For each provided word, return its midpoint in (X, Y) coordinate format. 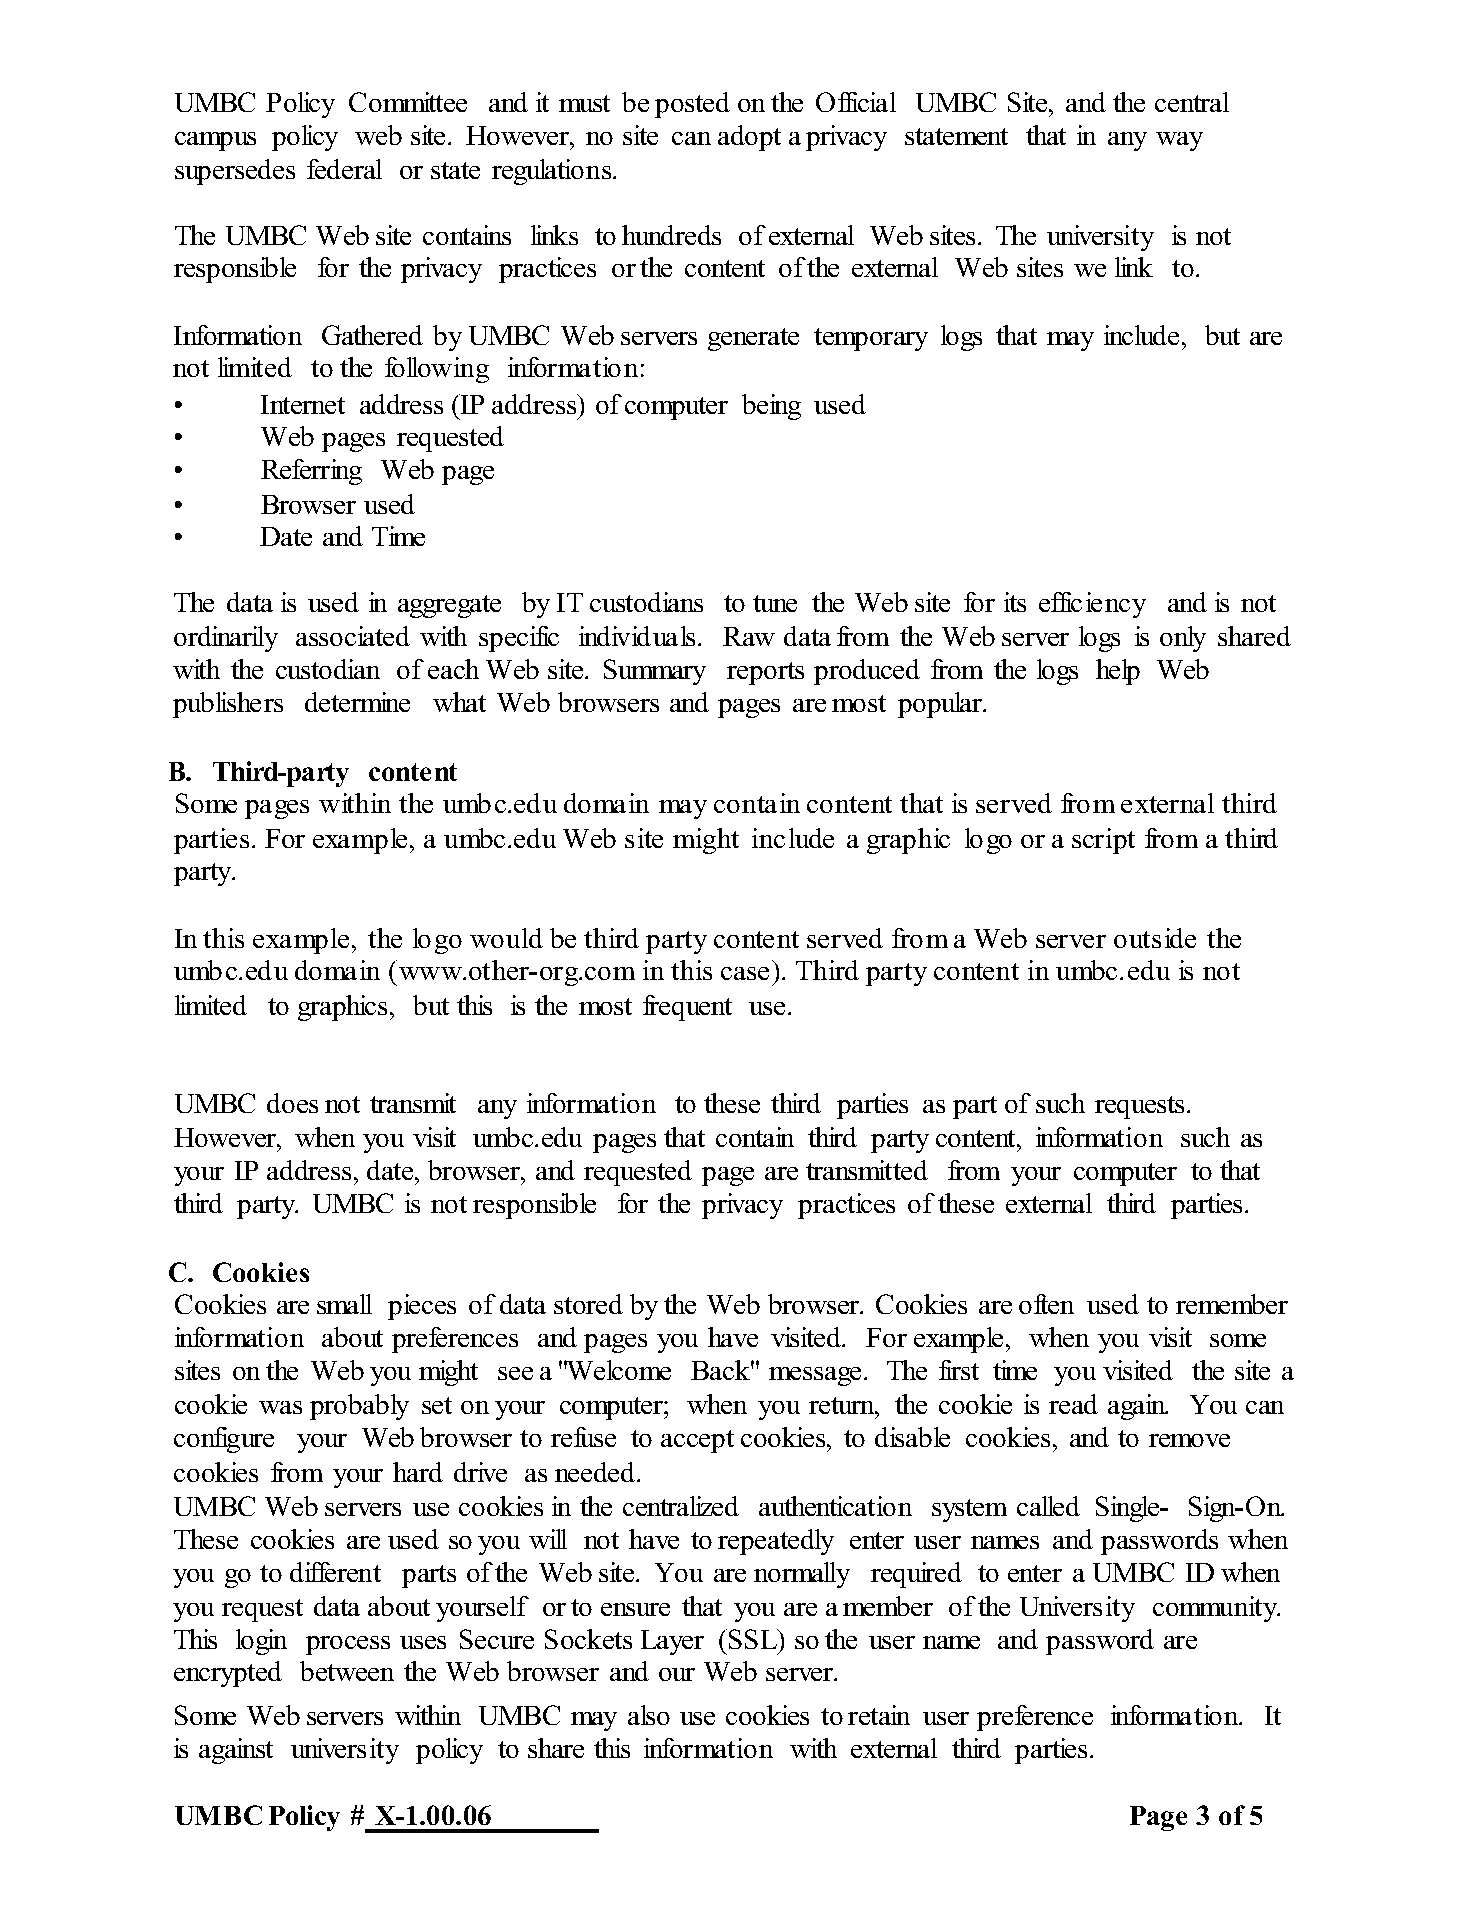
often (1046, 1304)
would (506, 938)
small (344, 1304)
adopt (749, 138)
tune (775, 603)
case (745, 973)
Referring (311, 472)
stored (588, 1304)
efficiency (1092, 605)
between (347, 1671)
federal (344, 169)
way (1179, 141)
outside (1155, 938)
